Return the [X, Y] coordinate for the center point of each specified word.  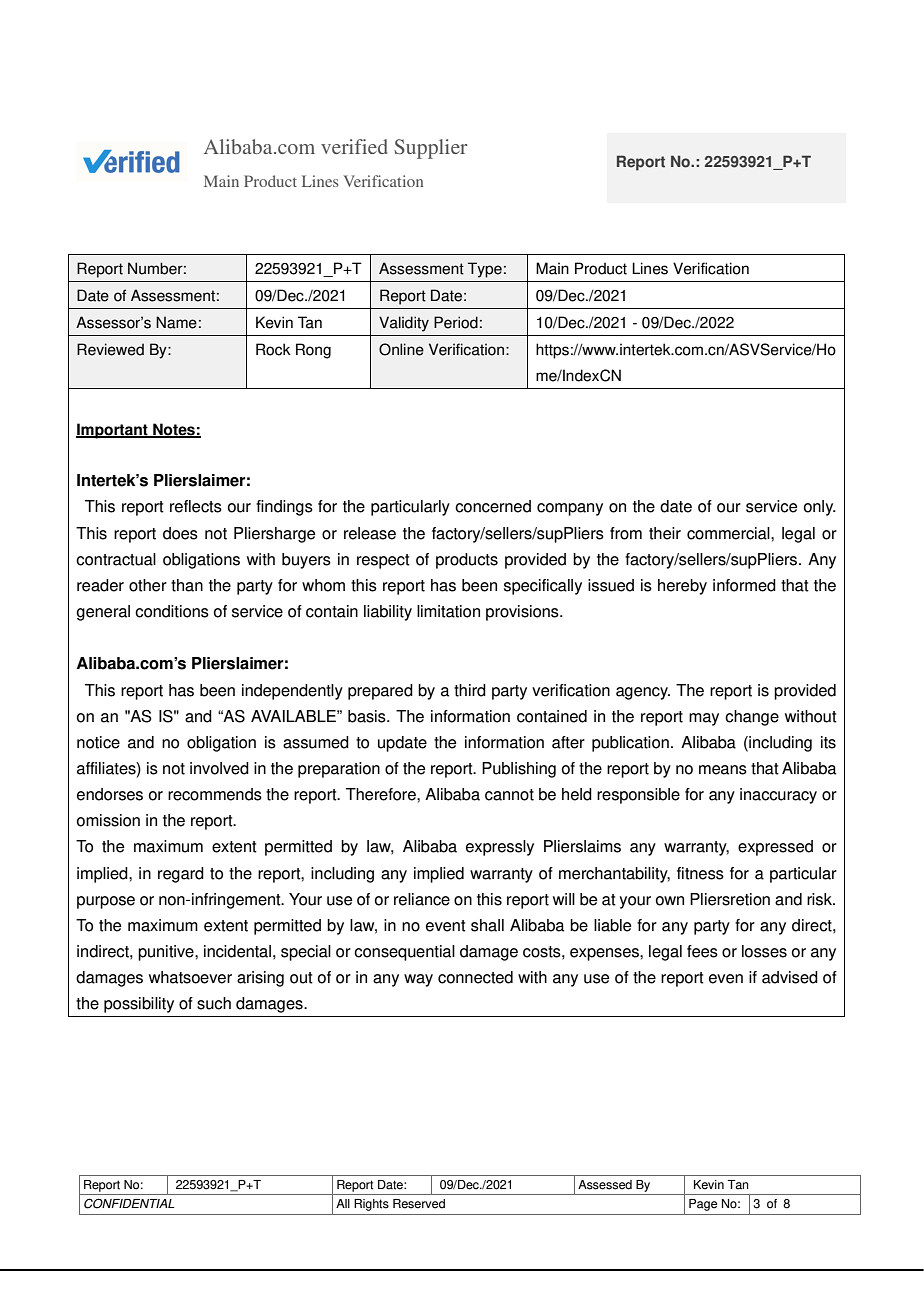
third [470, 690]
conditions [172, 611]
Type [485, 270]
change [752, 718]
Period [456, 322]
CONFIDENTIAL [129, 1203]
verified [354, 146]
